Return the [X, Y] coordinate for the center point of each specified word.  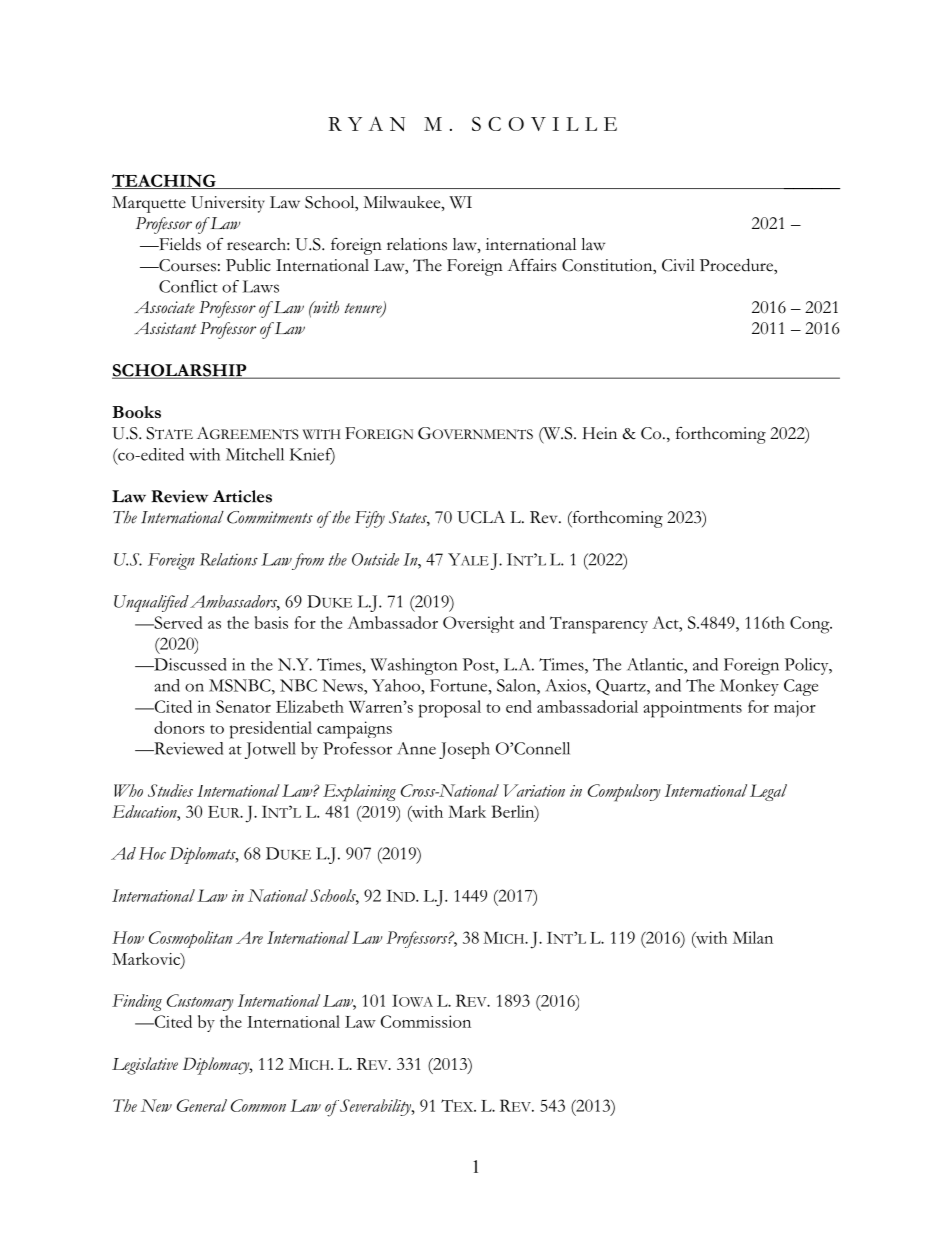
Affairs [532, 265]
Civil [678, 265]
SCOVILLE [544, 124]
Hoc [152, 853]
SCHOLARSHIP [180, 371]
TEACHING [165, 181]
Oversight [478, 624]
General [202, 1105]
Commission [426, 1021]
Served [177, 622]
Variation [534, 790]
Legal [768, 792]
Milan [753, 937]
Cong [811, 625]
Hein [600, 433]
